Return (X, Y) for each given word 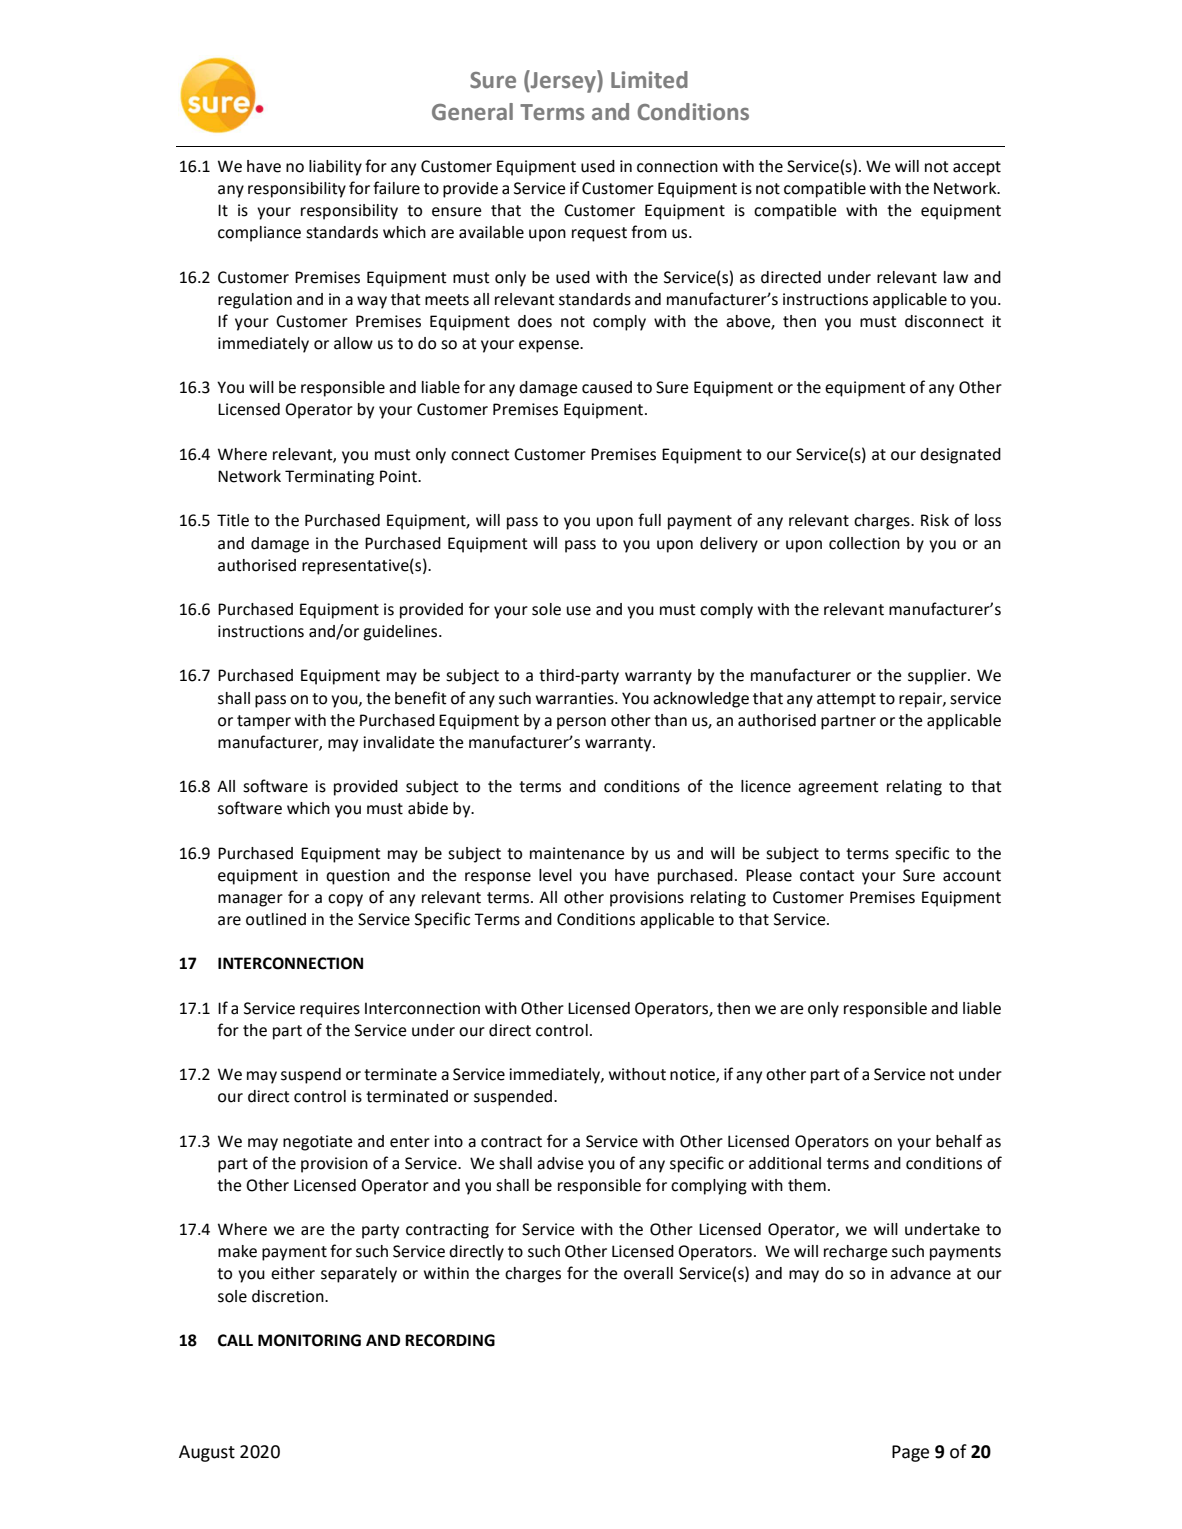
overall (648, 1273)
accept (977, 168)
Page (910, 1453)
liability (335, 168)
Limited (649, 80)
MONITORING (309, 1340)
